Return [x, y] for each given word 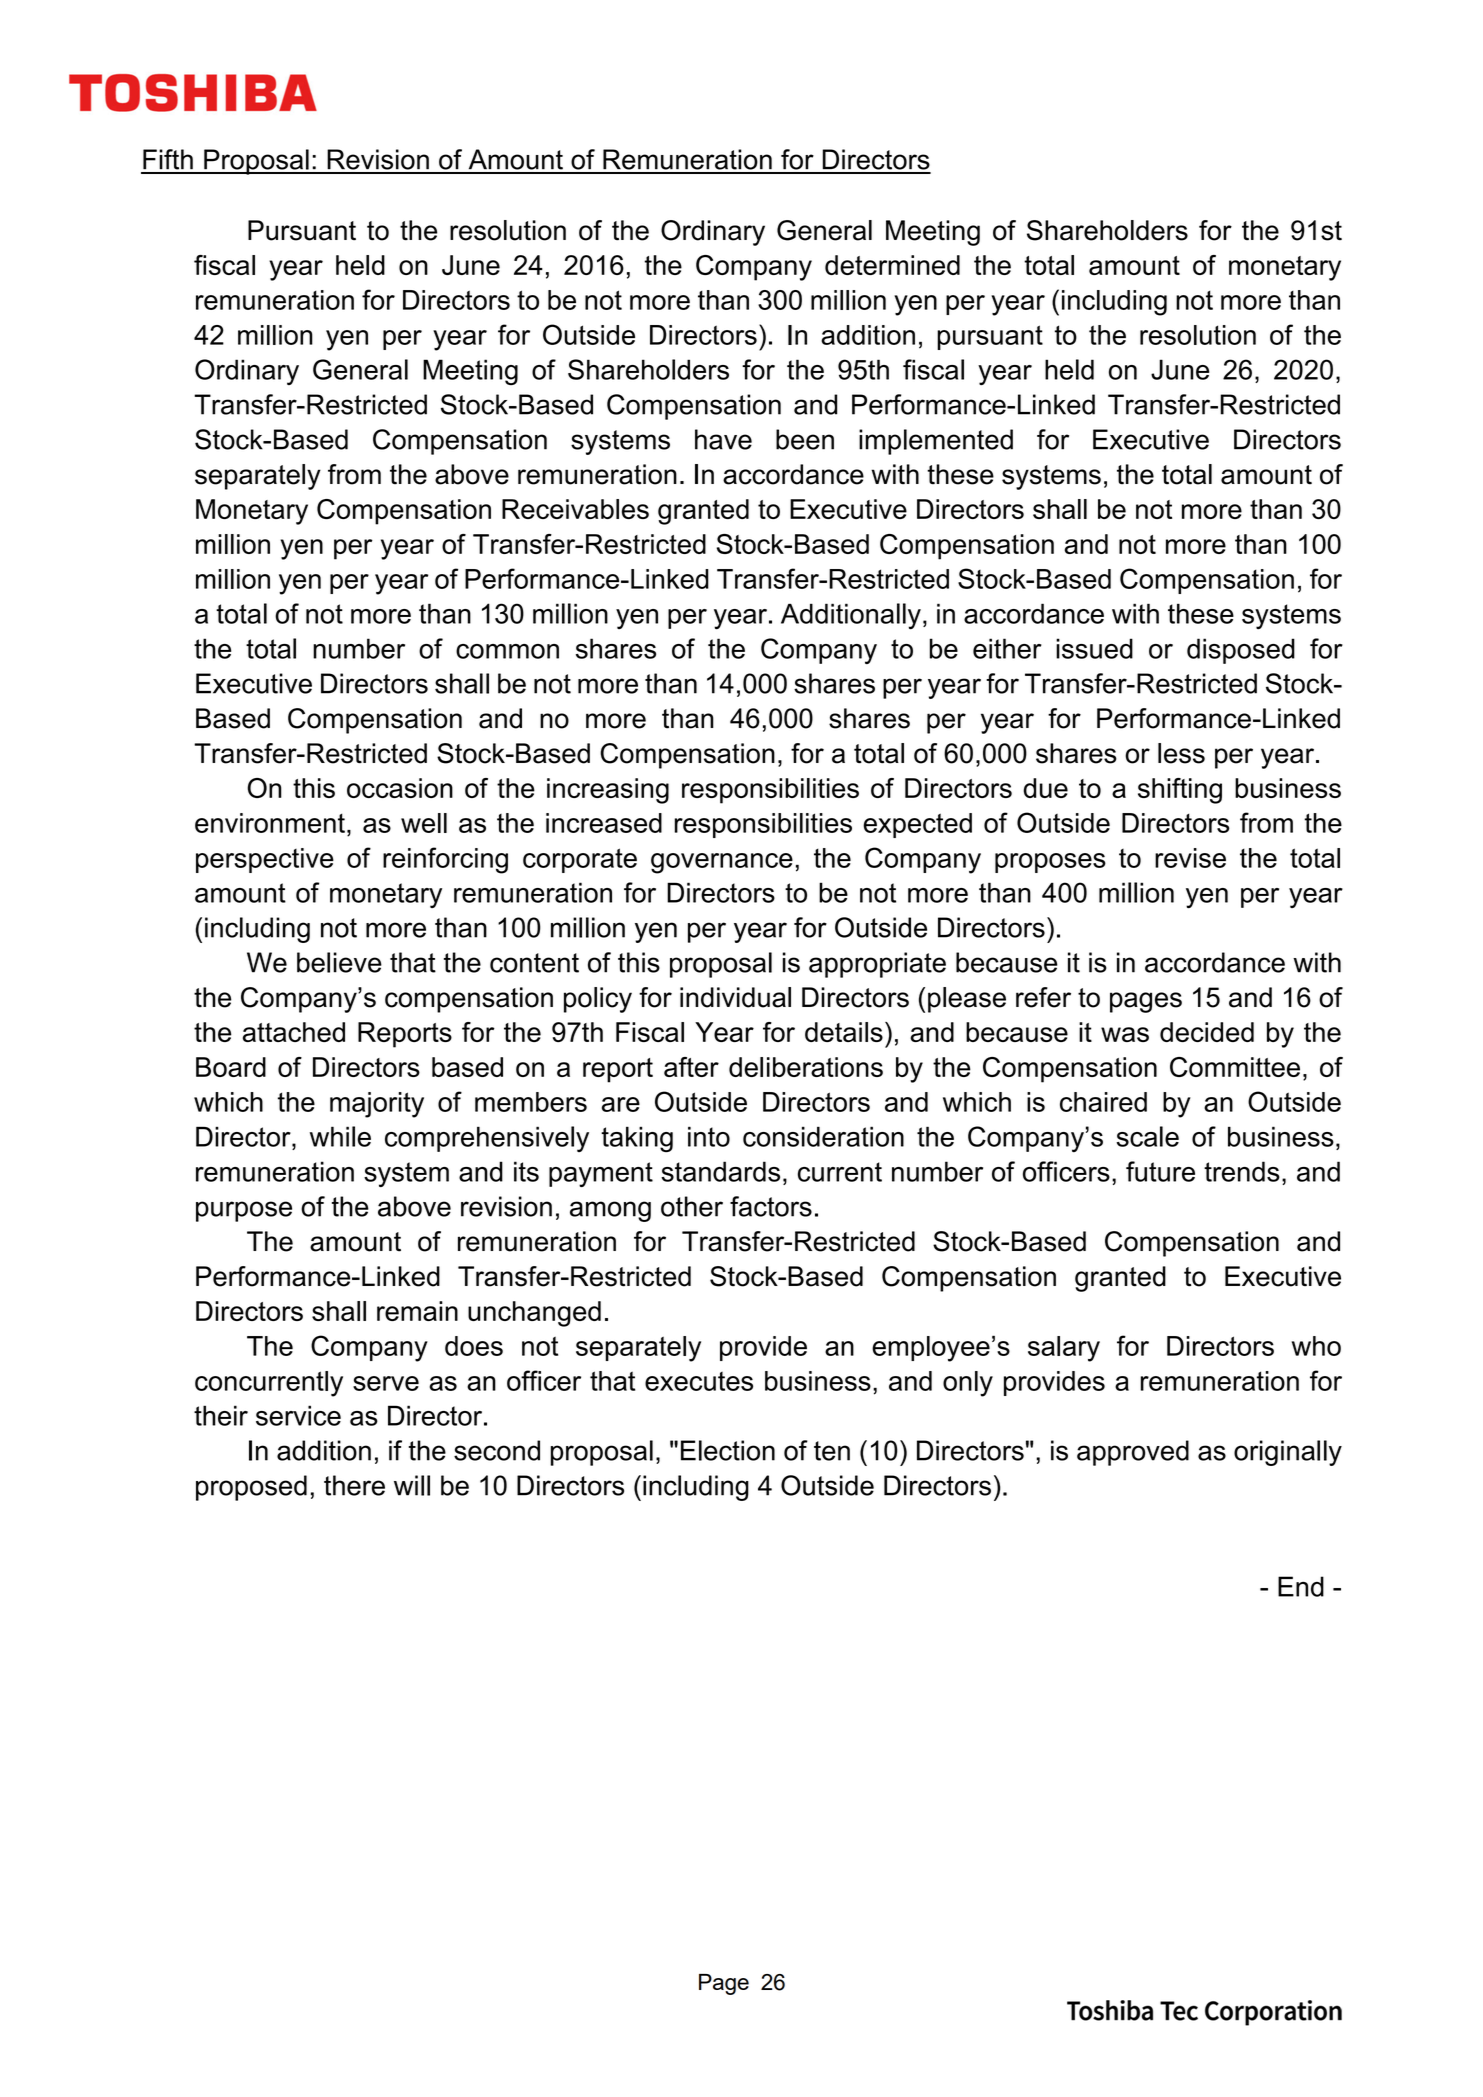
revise [1190, 858]
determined [892, 265]
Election [728, 1450]
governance [722, 863]
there [354, 1485]
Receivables [575, 509]
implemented [936, 442]
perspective [265, 860]
